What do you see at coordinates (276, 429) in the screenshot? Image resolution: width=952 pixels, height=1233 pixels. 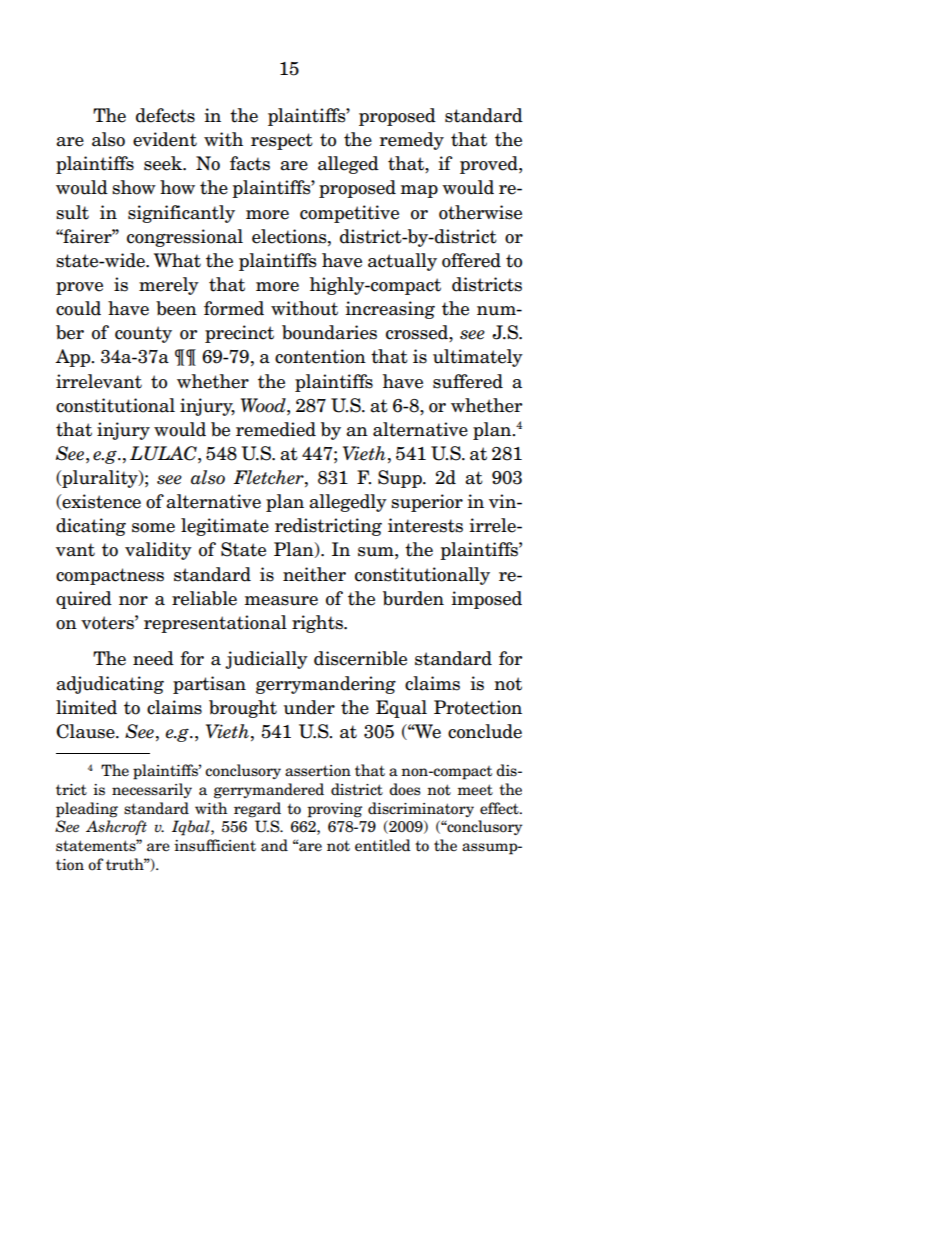 I see `remedied` at bounding box center [276, 429].
